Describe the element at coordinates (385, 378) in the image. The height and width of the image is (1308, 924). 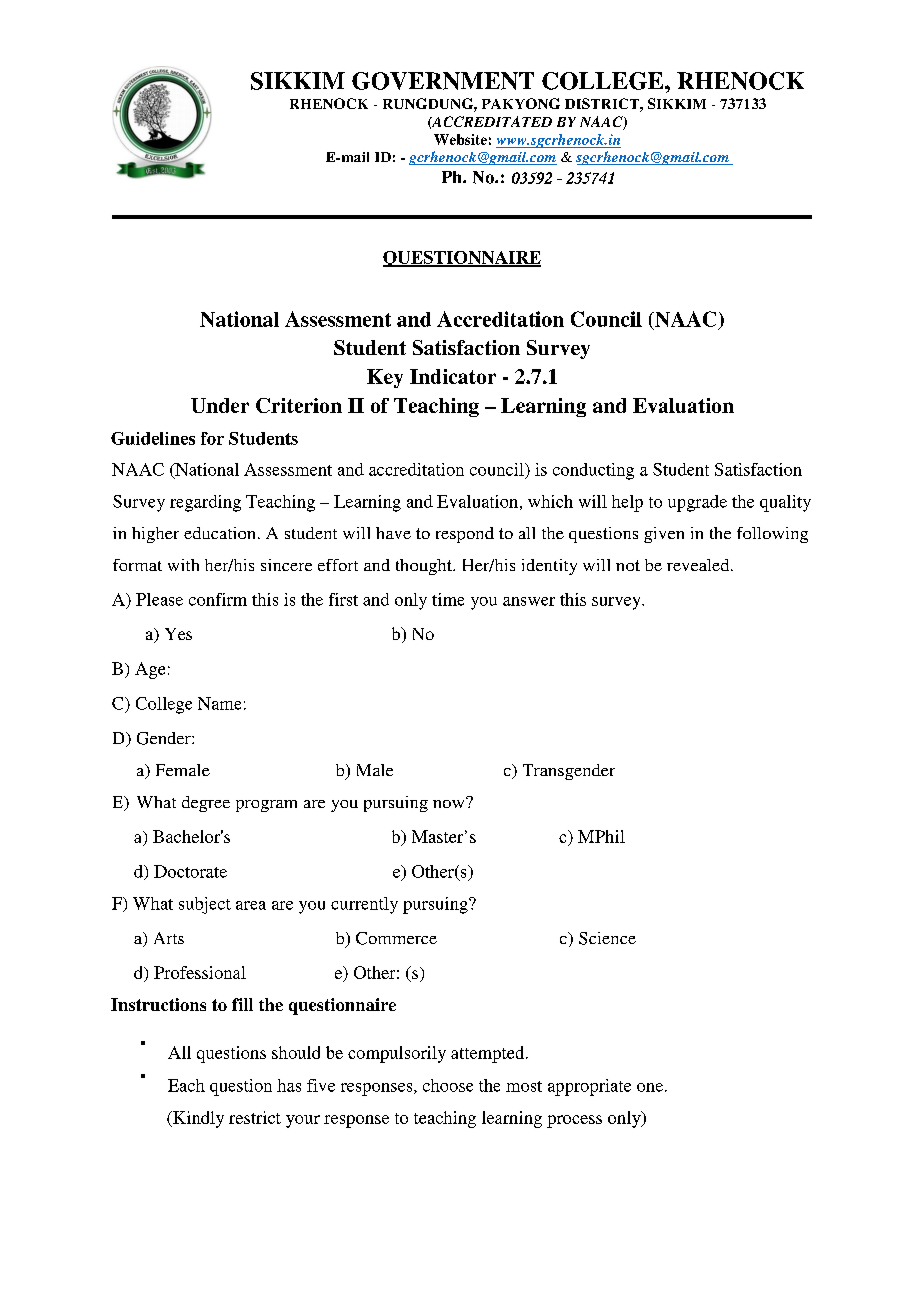
I see `Key` at that location.
